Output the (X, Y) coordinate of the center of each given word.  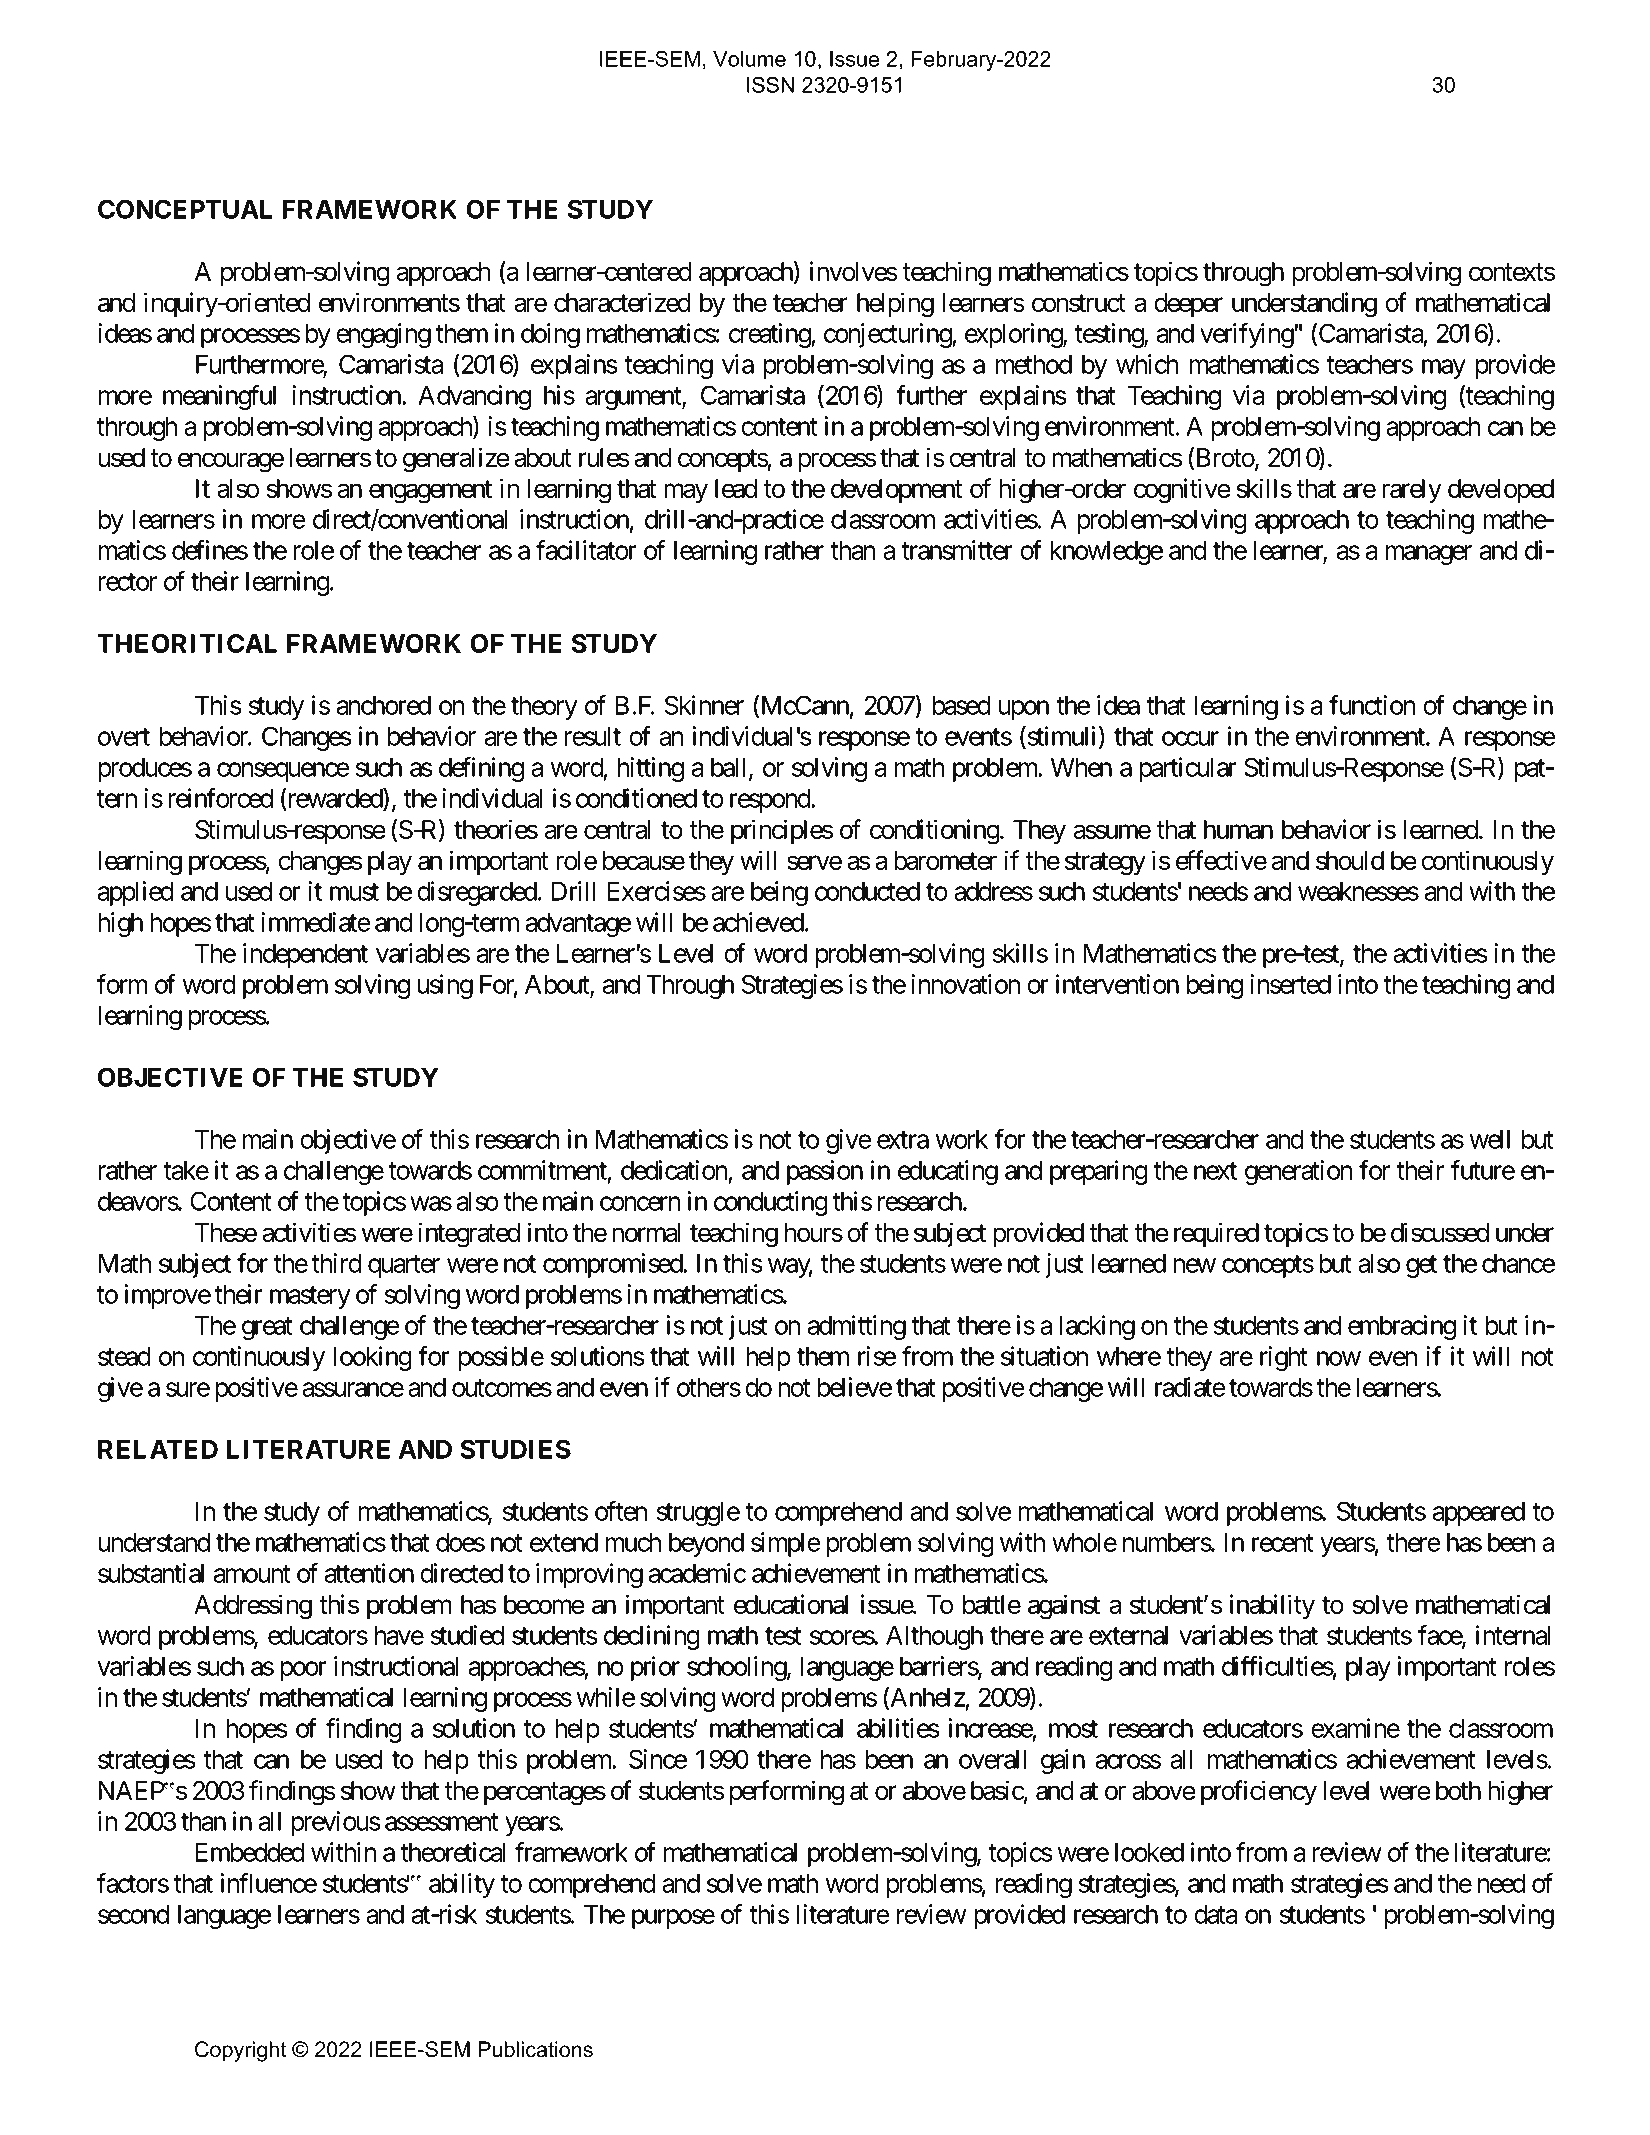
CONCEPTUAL (185, 209)
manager (1428, 555)
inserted (1290, 984)
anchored (384, 705)
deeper (1188, 305)
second (133, 1914)
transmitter (957, 550)
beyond (706, 1545)
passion (825, 1172)
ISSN (770, 84)
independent (305, 955)
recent (1282, 1543)
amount (252, 1574)
